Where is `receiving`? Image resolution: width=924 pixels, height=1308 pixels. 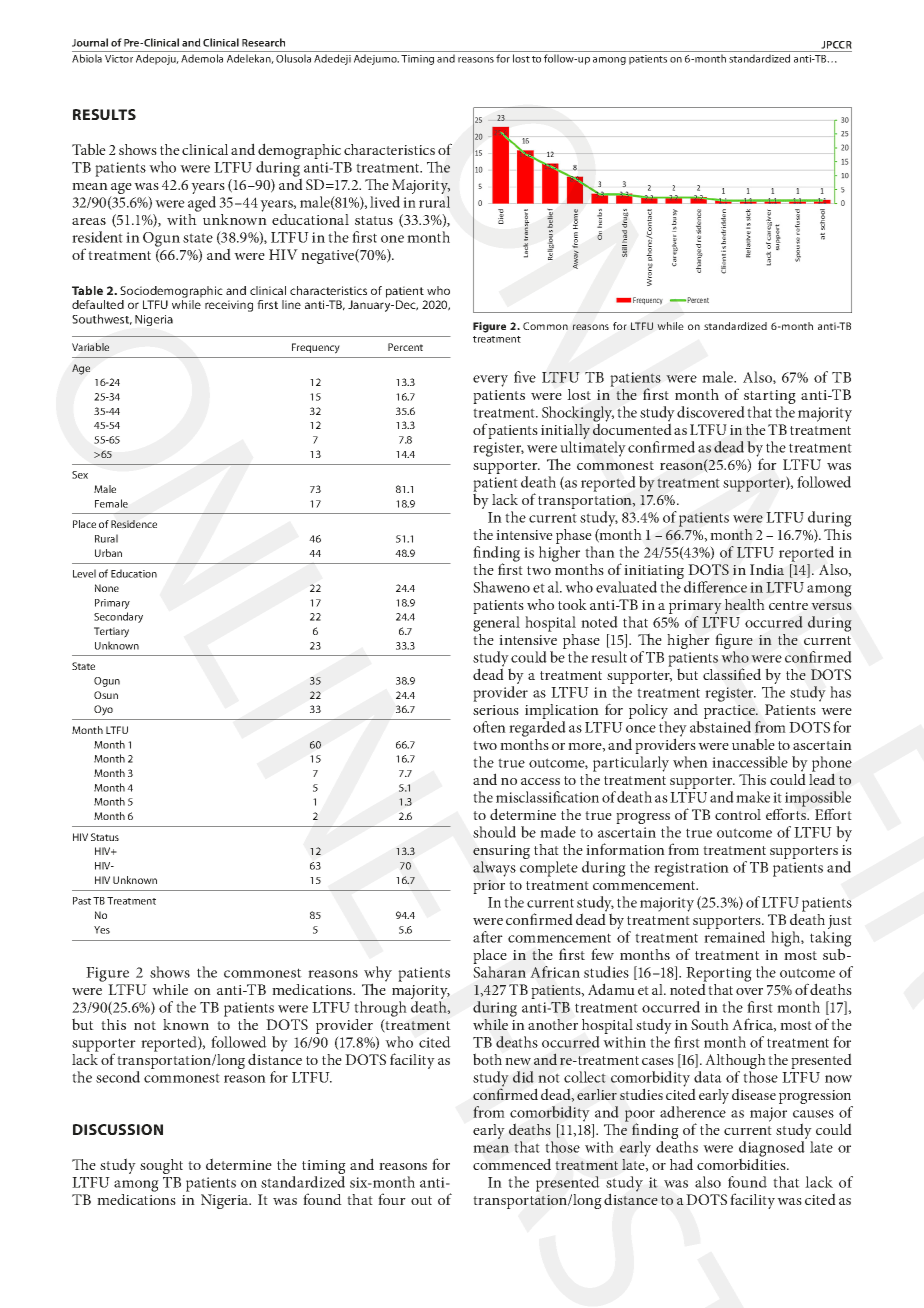
receiving is located at coordinates (229, 306).
